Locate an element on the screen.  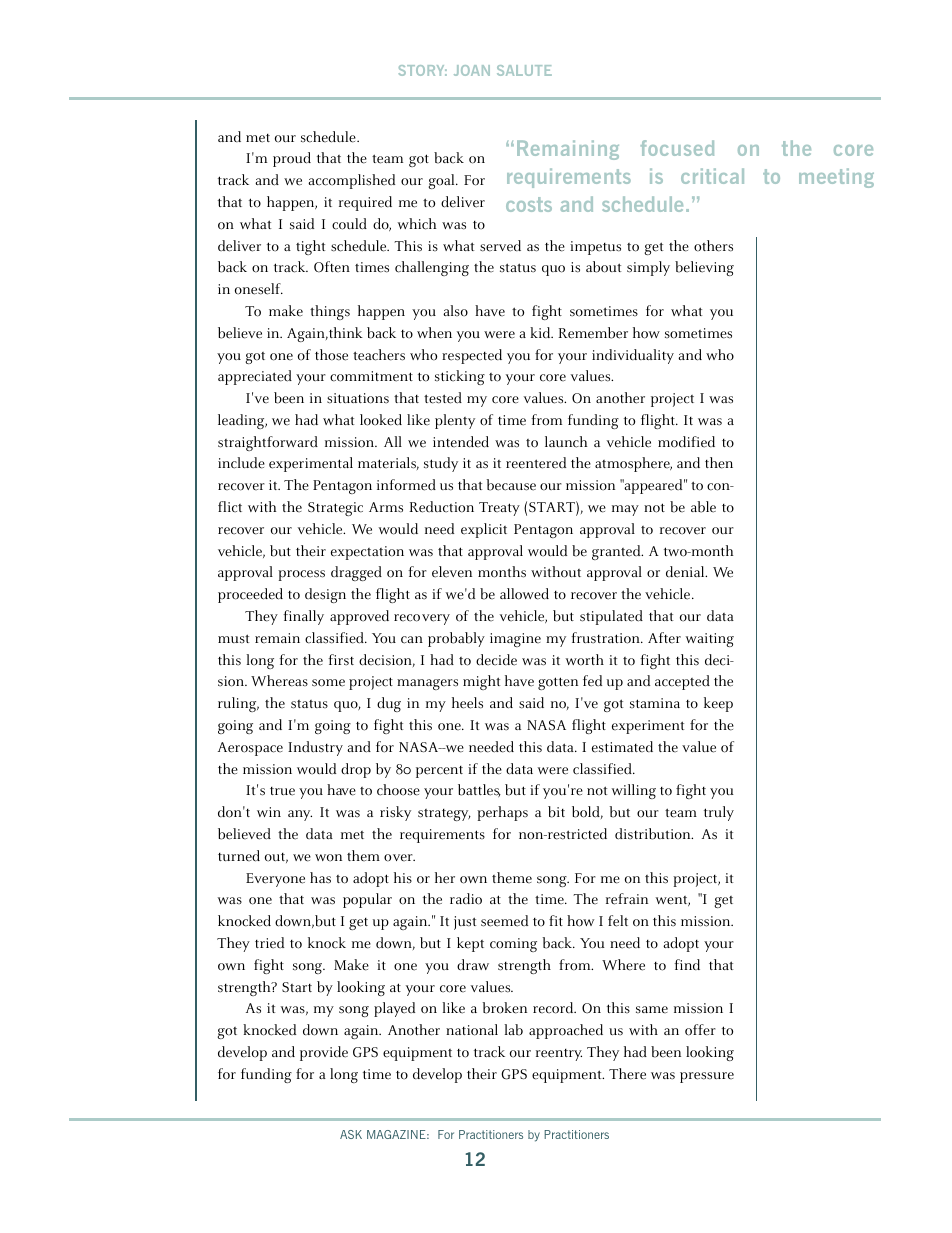
pressure is located at coordinates (707, 1077).
